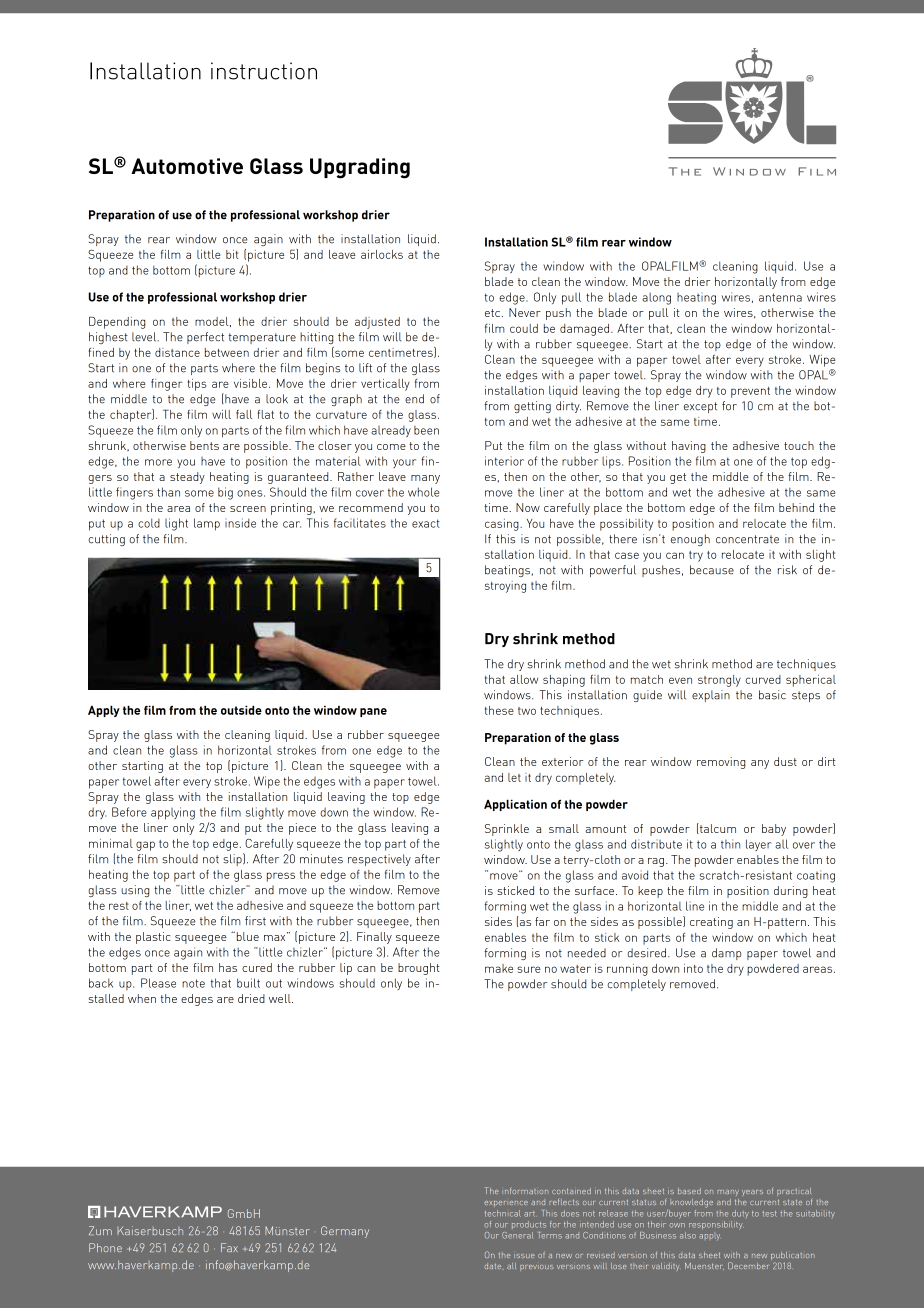 Image resolution: width=924 pixels, height=1308 pixels. Describe the element at coordinates (187, 166) in the image. I see `Automotive` at that location.
